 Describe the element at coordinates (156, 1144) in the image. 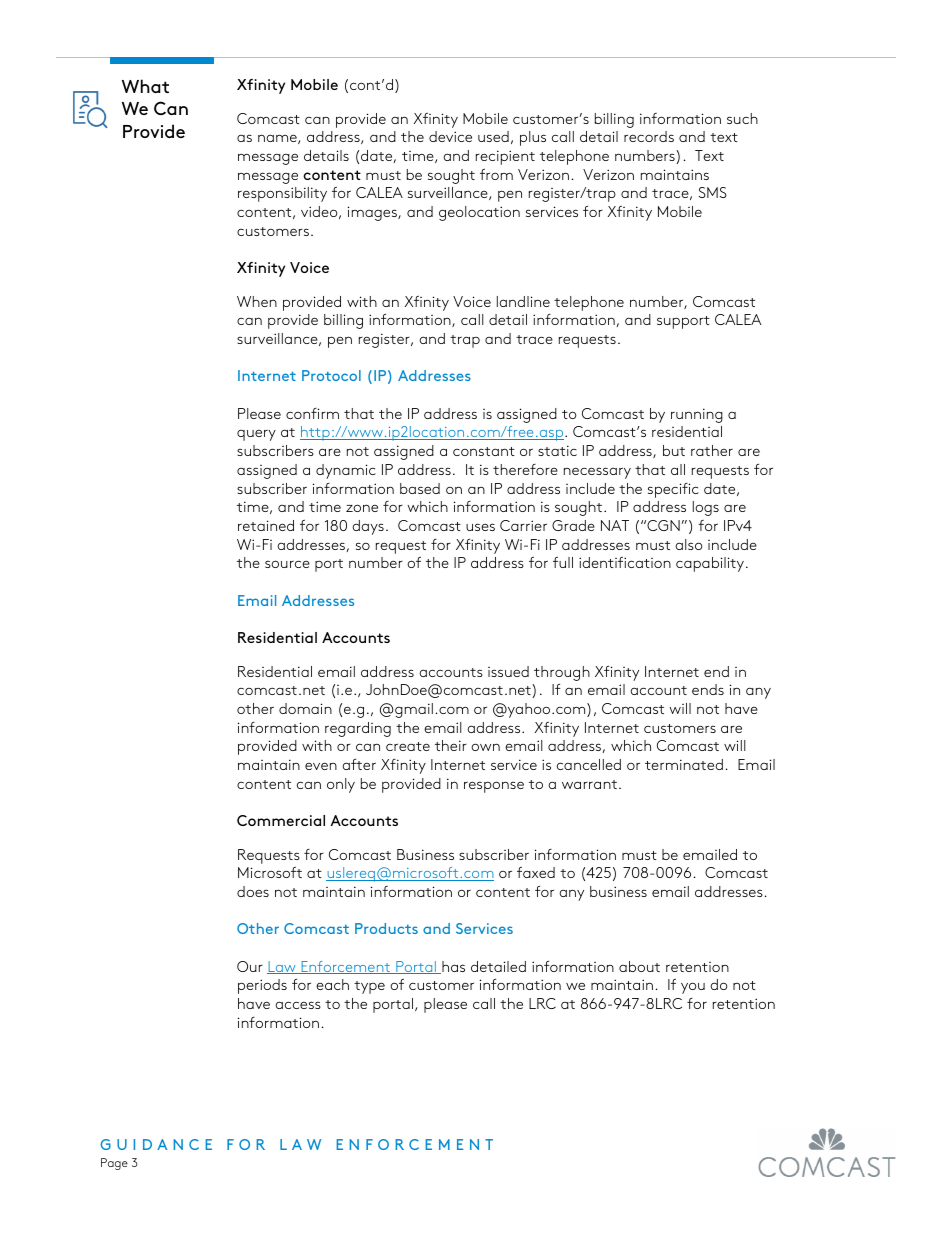

I see `GUIDANCE` at that location.
